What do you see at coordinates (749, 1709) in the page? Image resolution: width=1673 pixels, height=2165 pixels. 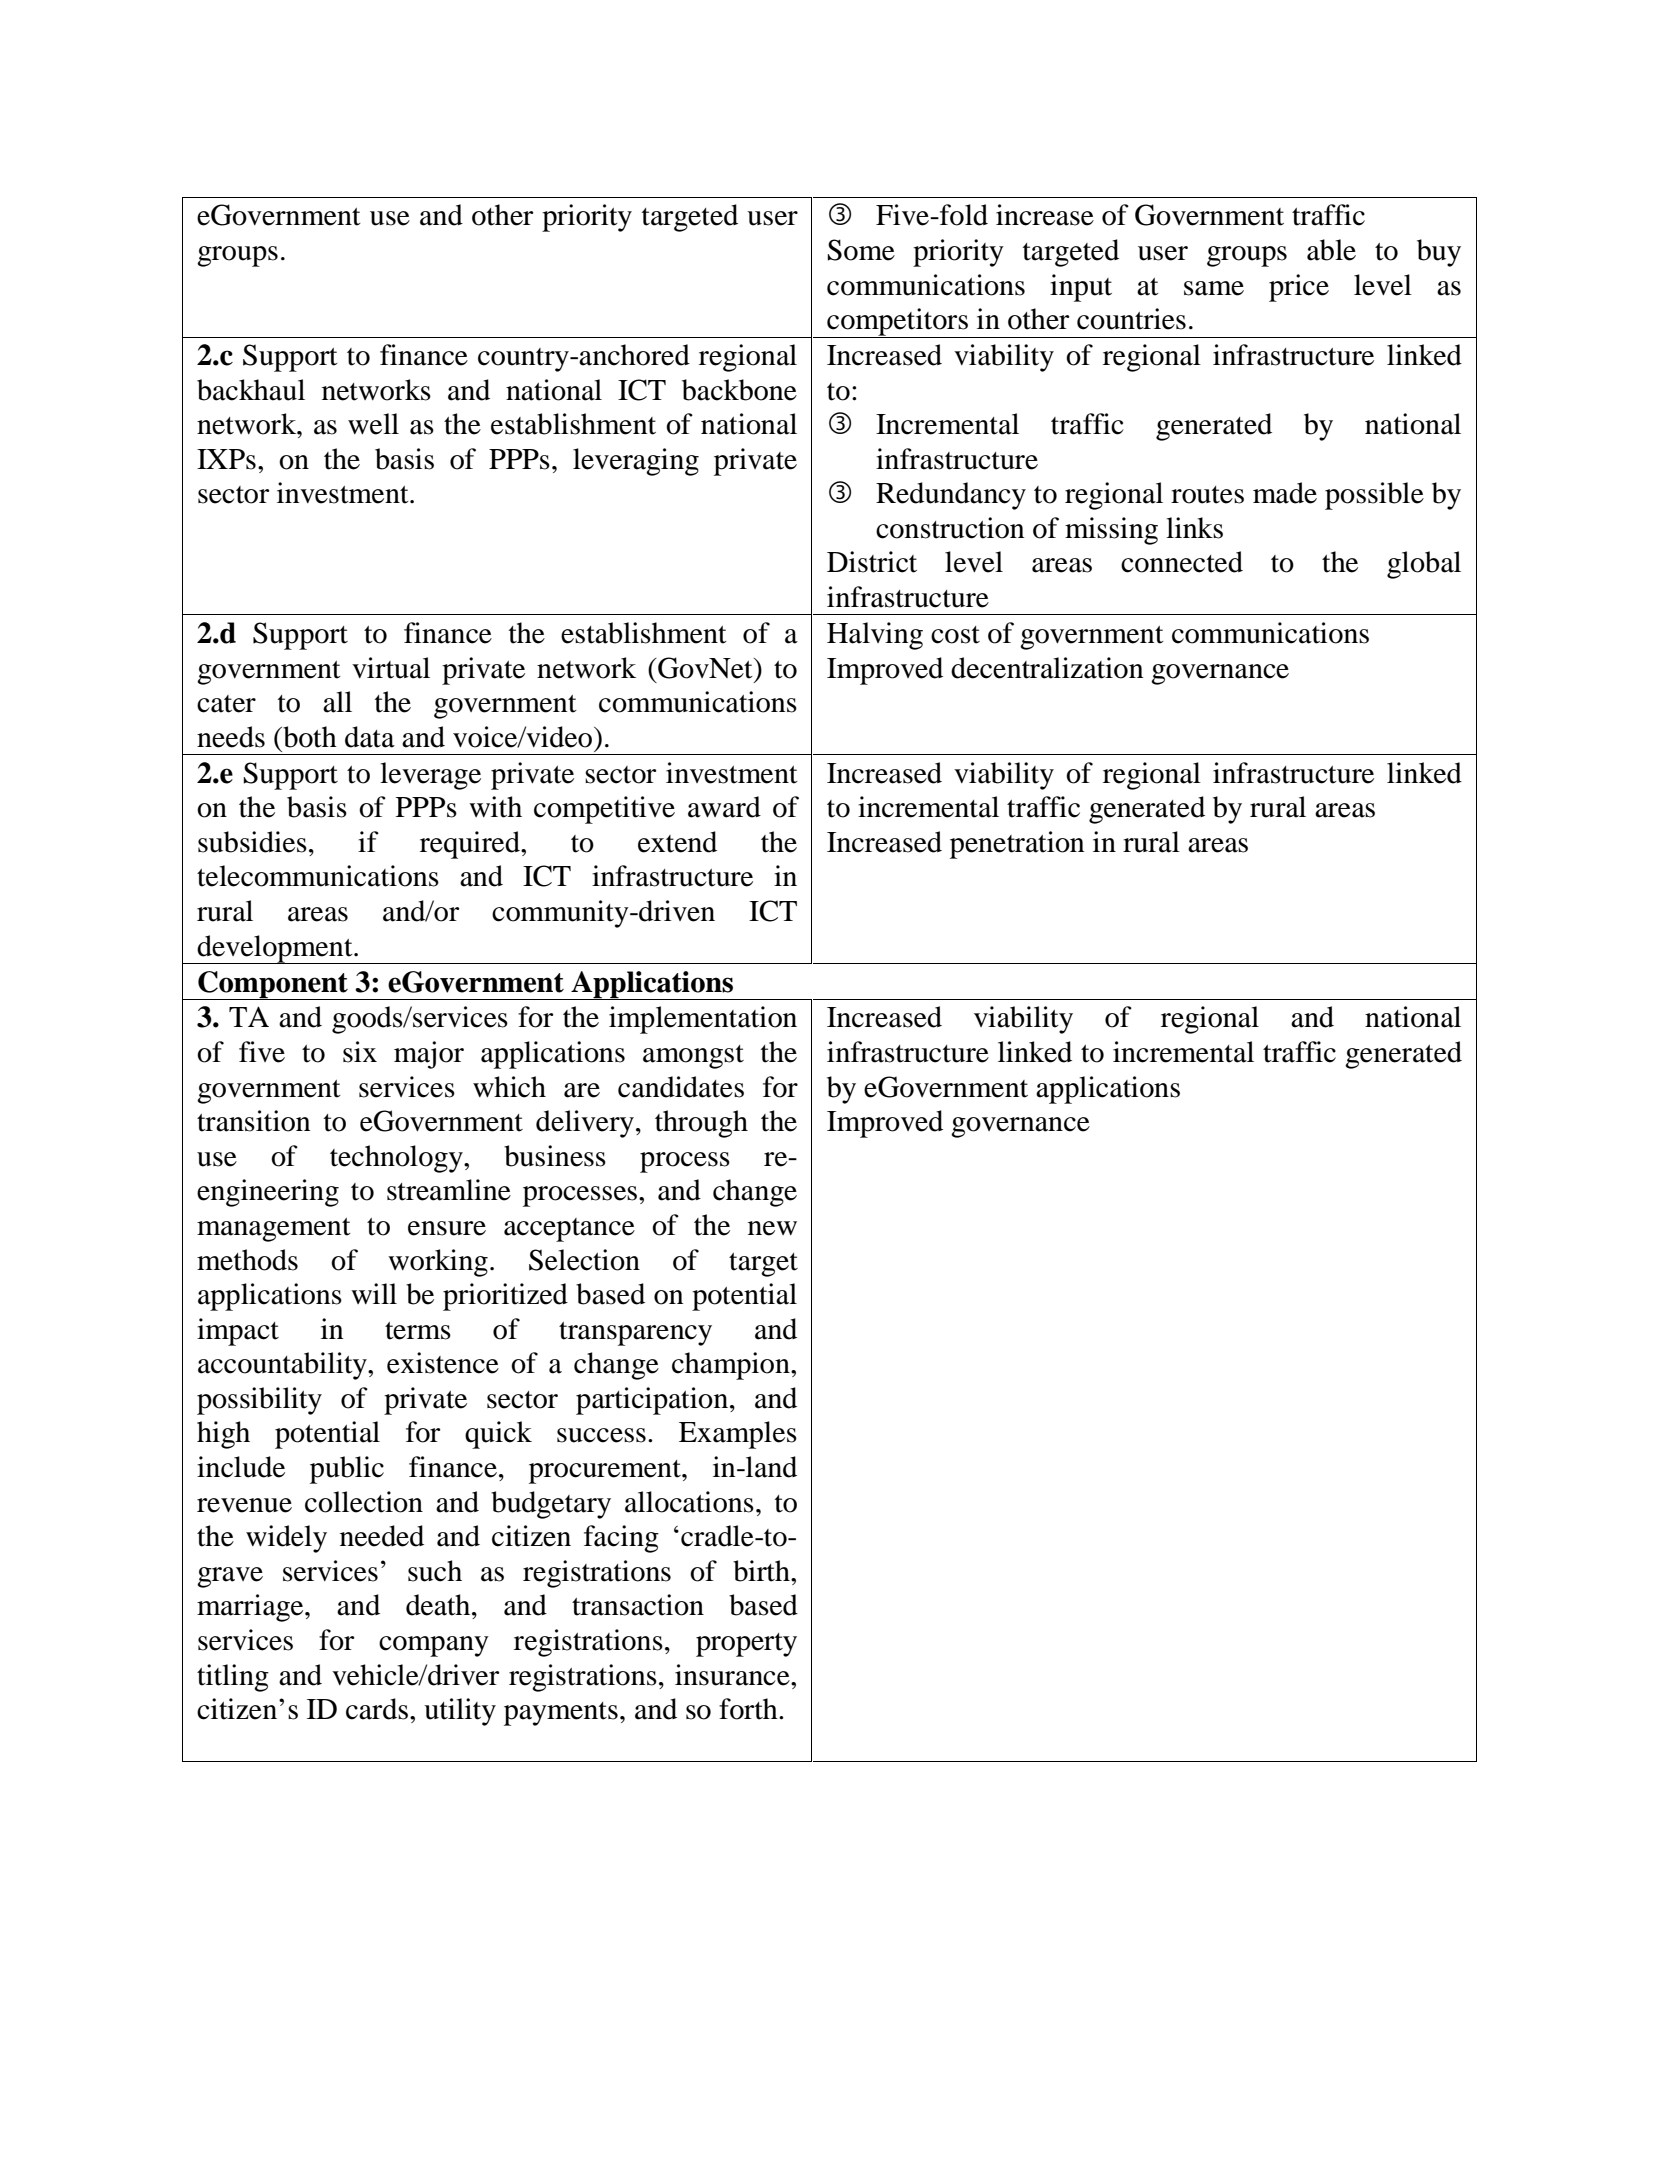 I see `forth` at bounding box center [749, 1709].
